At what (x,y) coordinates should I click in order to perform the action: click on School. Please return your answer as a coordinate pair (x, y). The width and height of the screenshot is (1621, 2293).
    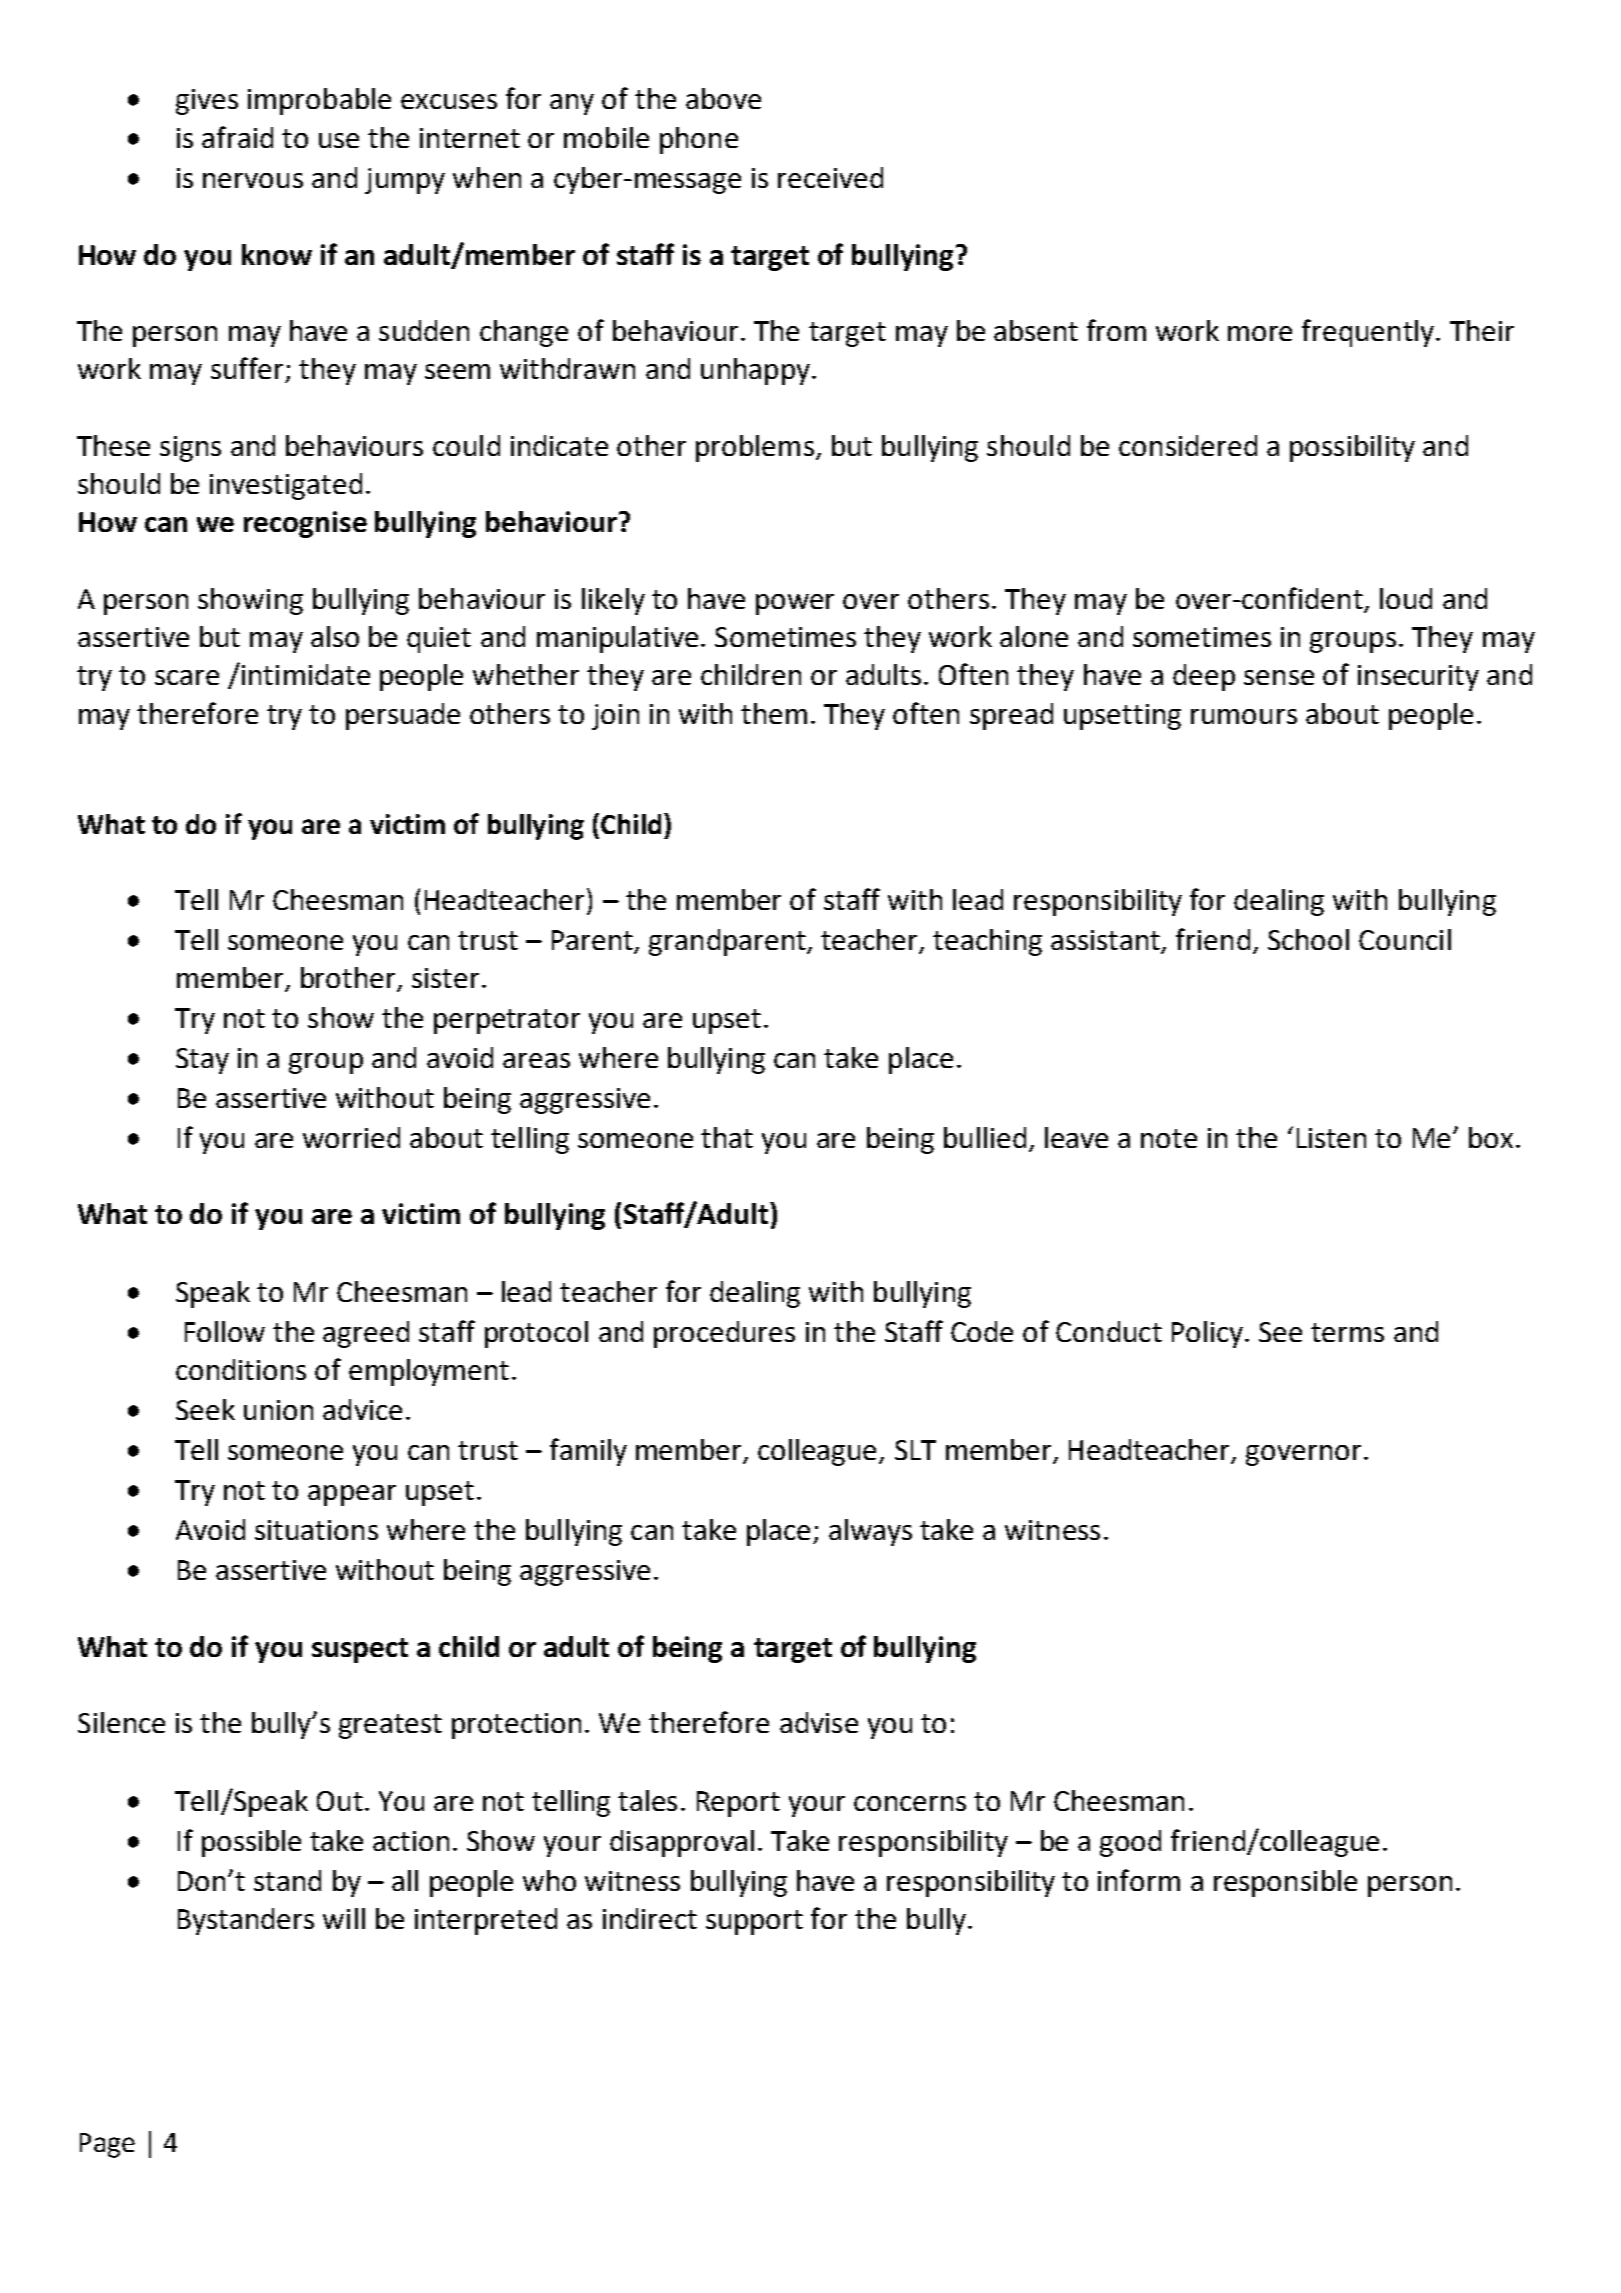
    Looking at the image, I should click on (1308, 939).
